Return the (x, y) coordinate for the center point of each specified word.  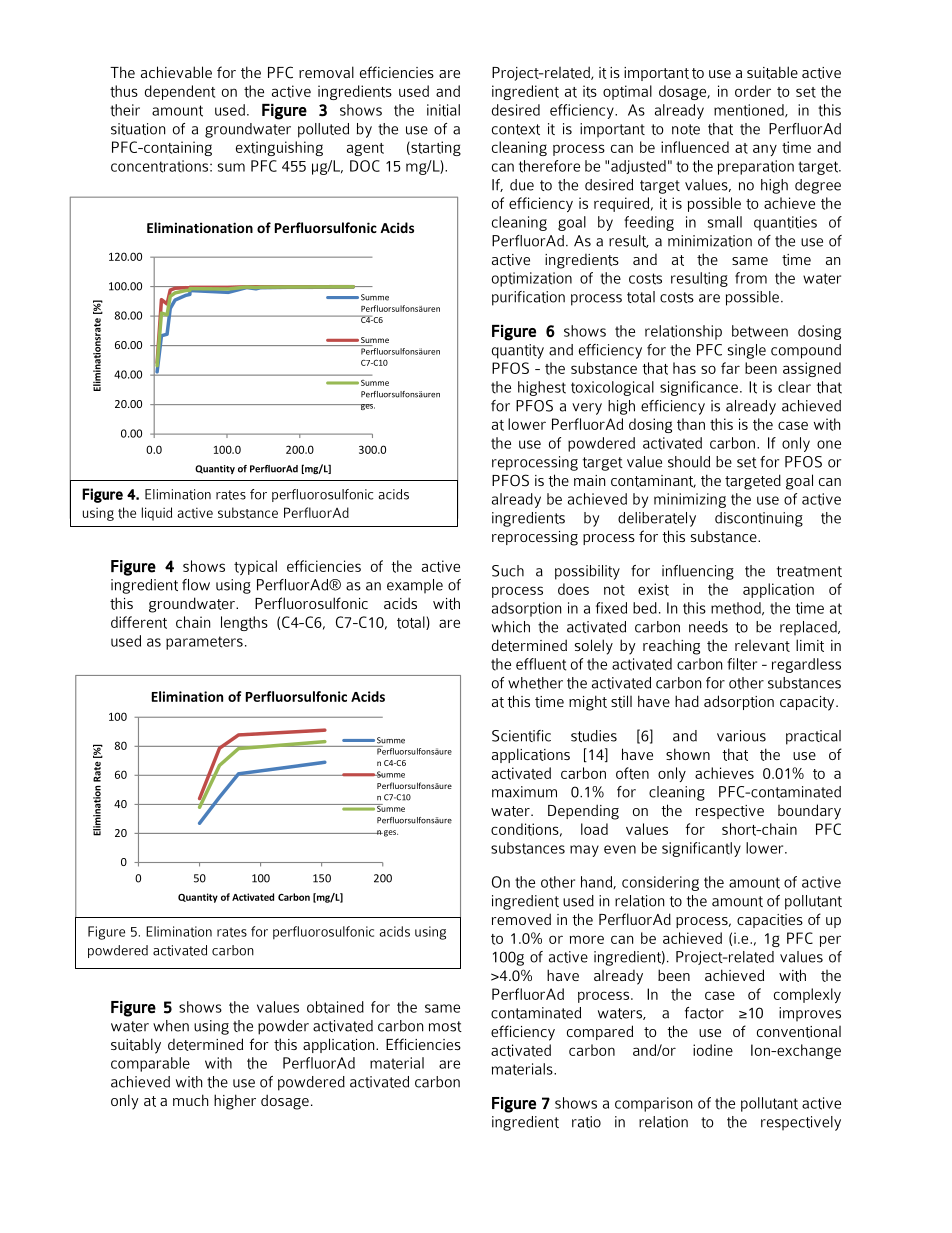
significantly (701, 849)
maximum (524, 792)
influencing (698, 572)
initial (443, 110)
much (190, 1100)
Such (508, 571)
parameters (204, 643)
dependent (180, 92)
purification (528, 298)
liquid (157, 514)
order (753, 91)
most (445, 1026)
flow (196, 585)
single (747, 351)
